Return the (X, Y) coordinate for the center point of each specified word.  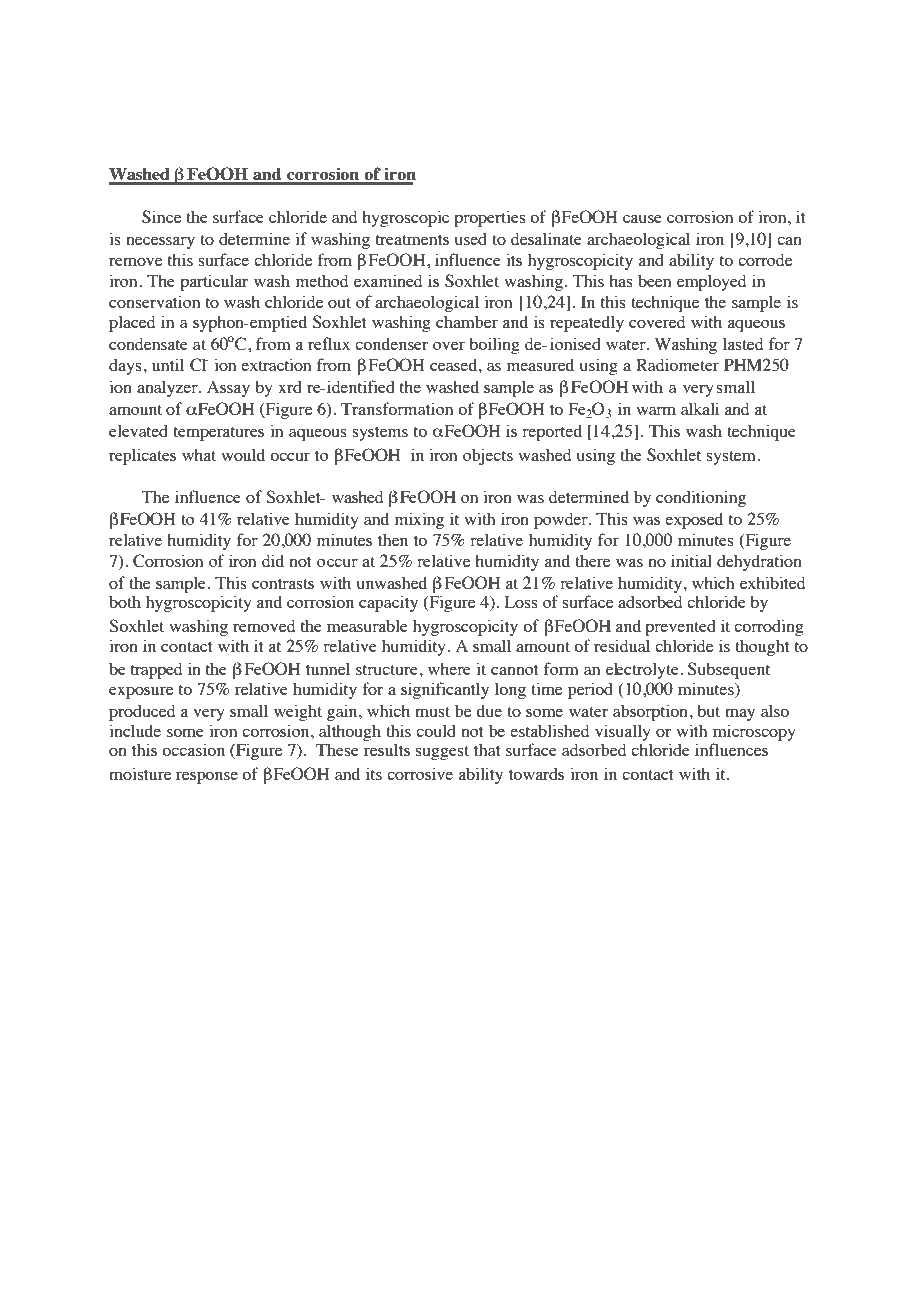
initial (691, 560)
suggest (442, 753)
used (471, 238)
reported (552, 432)
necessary (160, 242)
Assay (228, 389)
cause (642, 218)
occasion (193, 749)
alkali (700, 408)
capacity (388, 603)
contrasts (283, 584)
